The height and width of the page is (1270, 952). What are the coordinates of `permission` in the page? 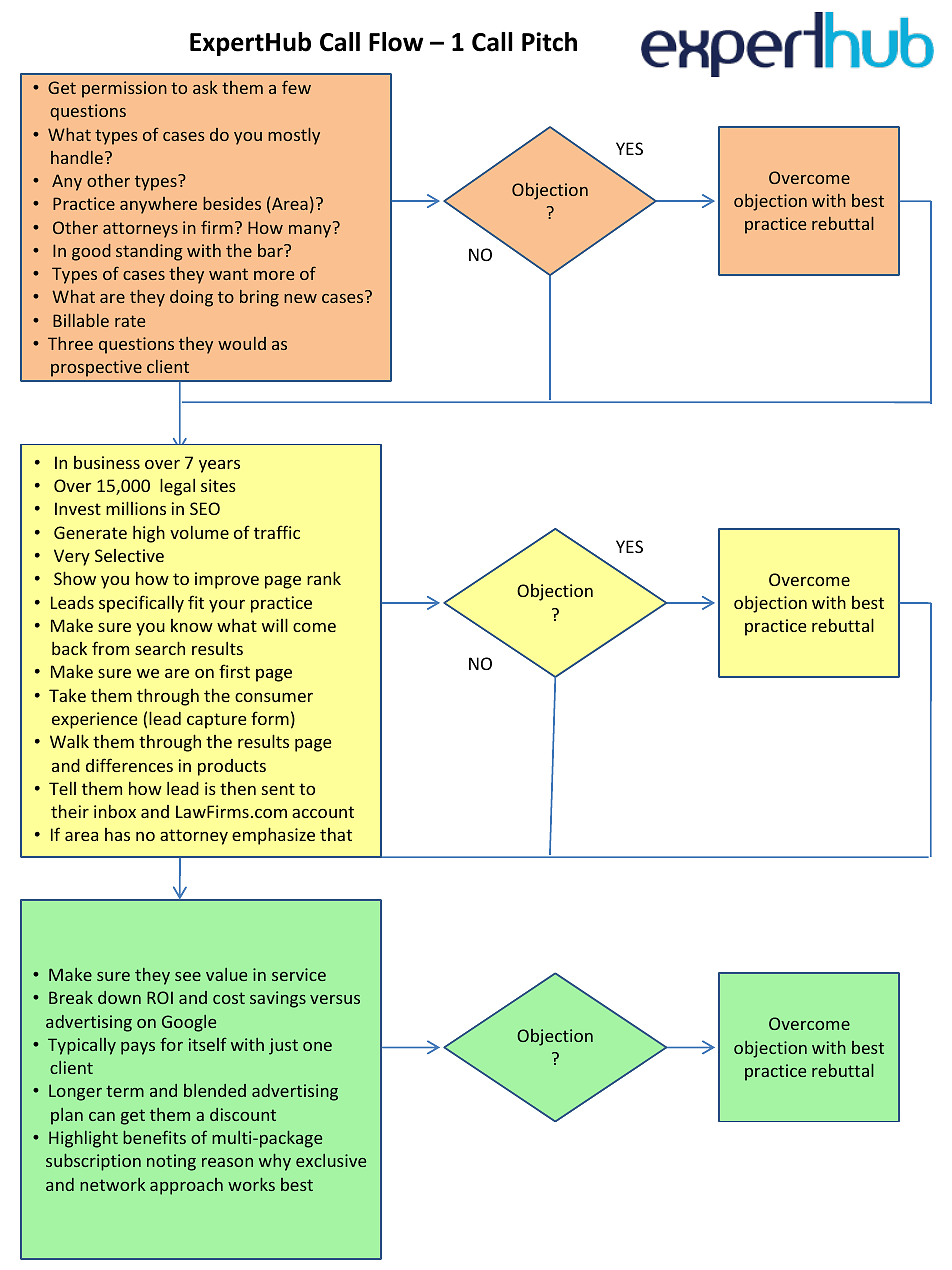 It's located at (124, 89).
